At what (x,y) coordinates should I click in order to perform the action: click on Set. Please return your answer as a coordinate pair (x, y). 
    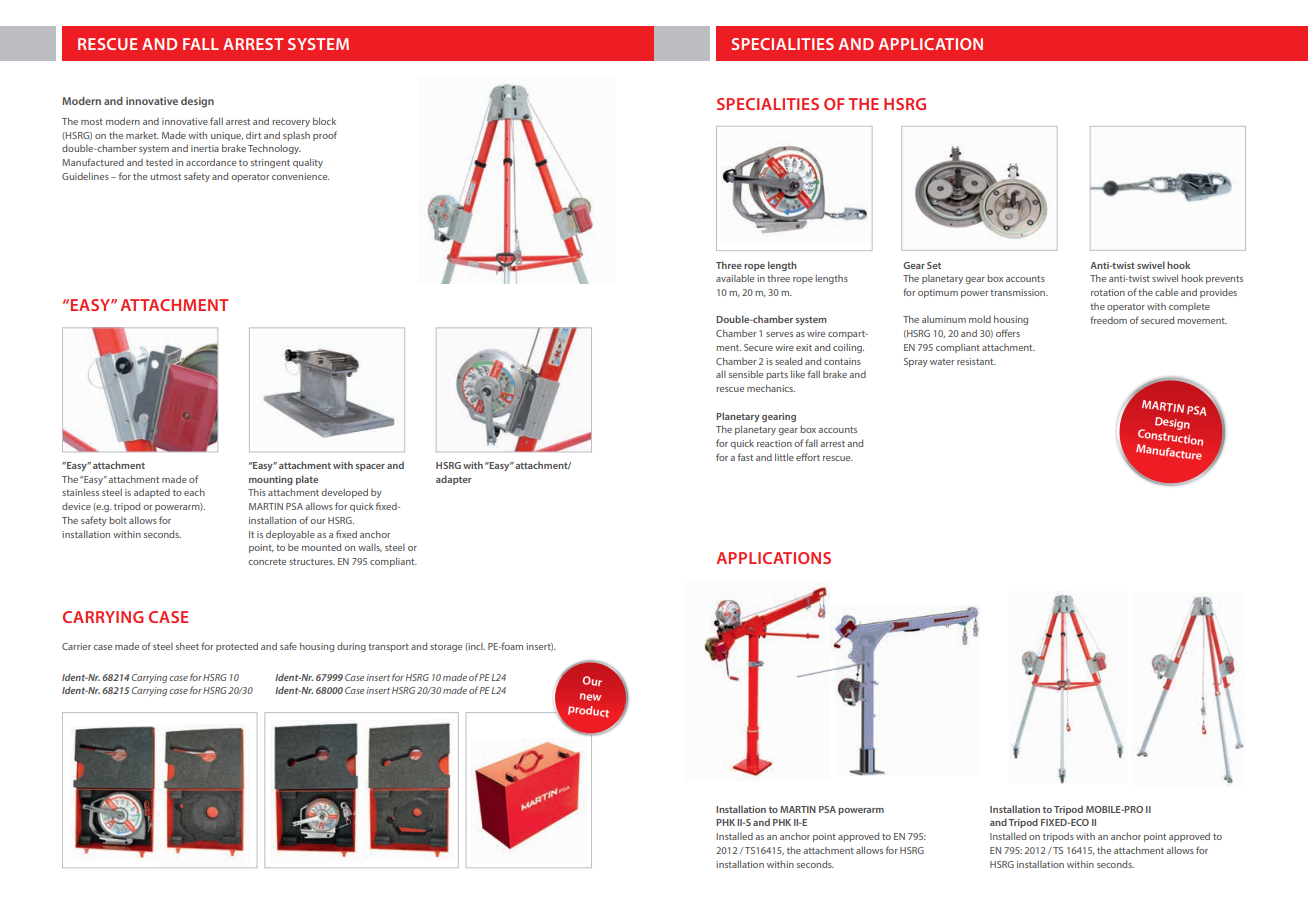
    Looking at the image, I should click on (934, 265).
